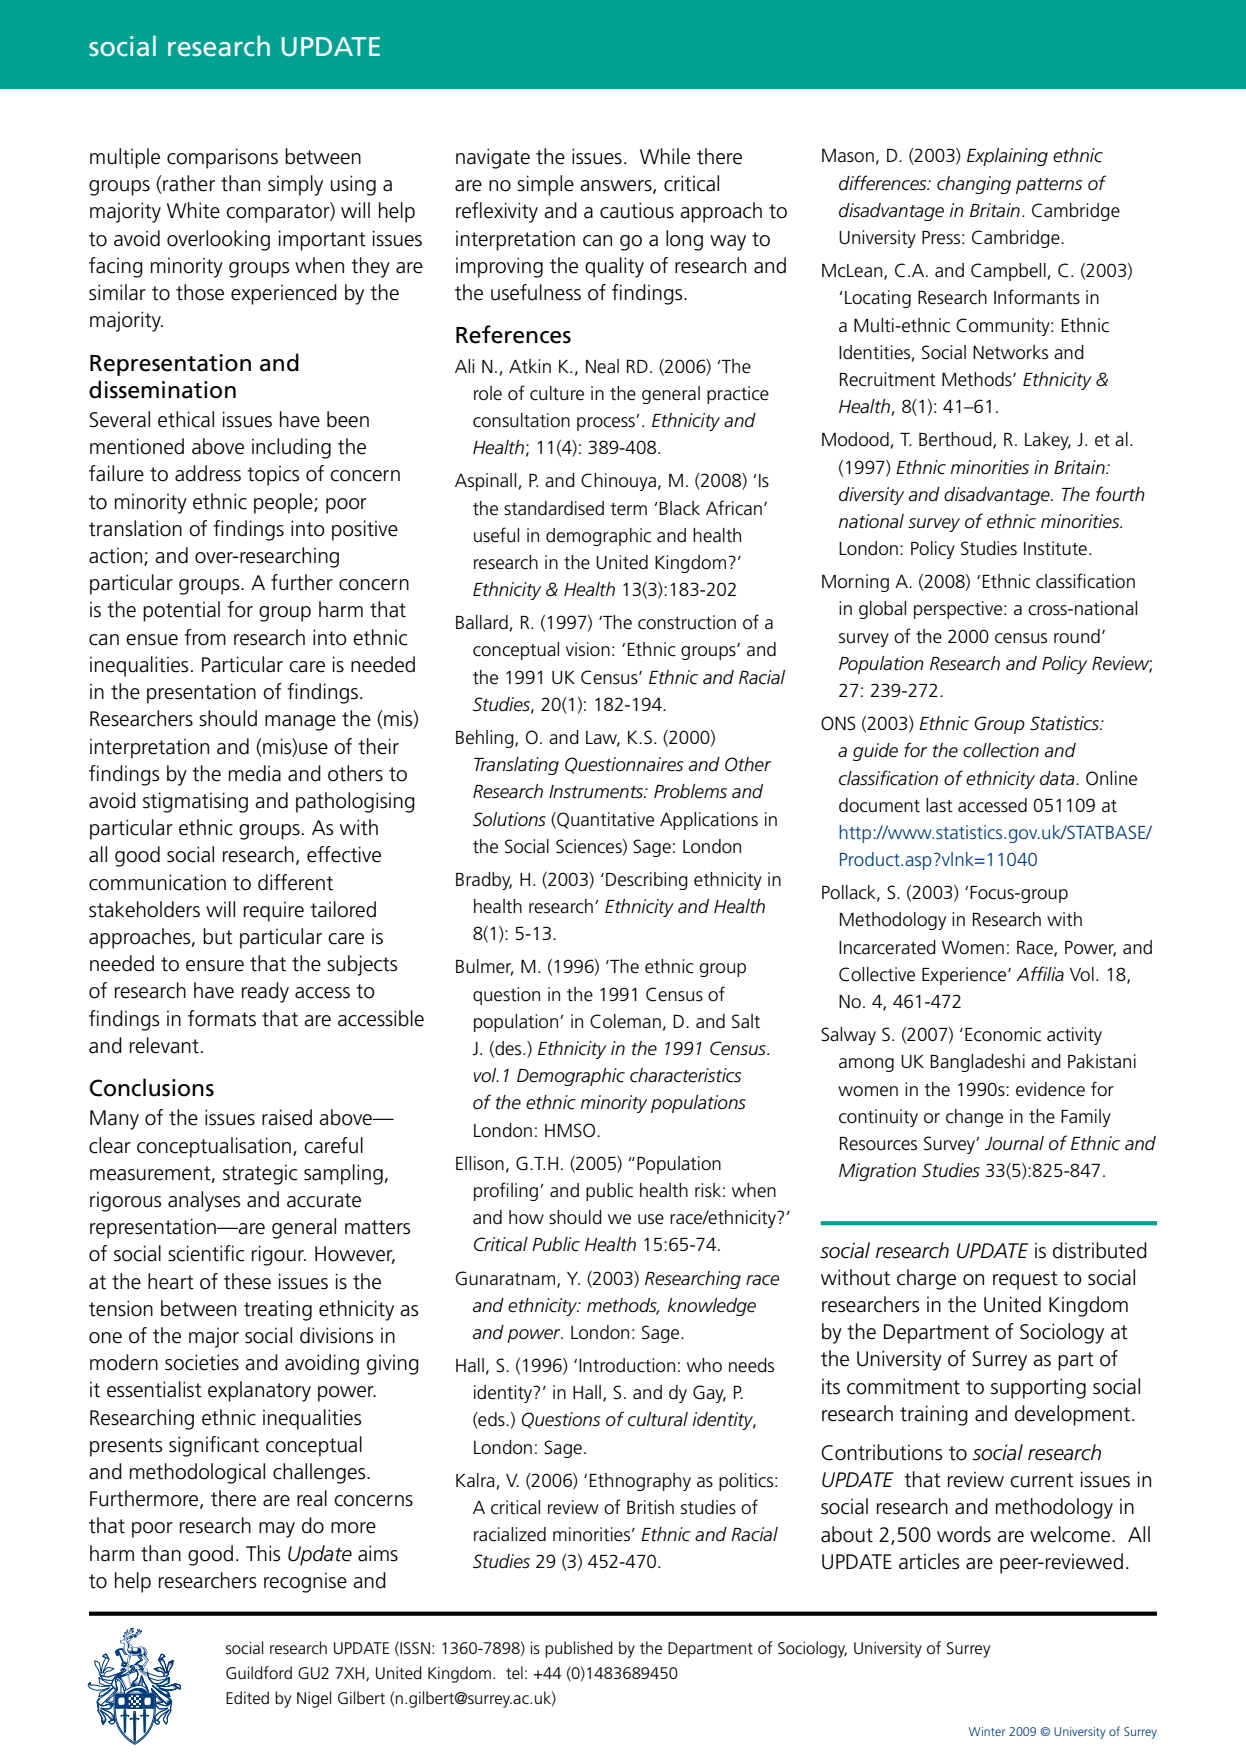 The image size is (1246, 1762). Describe the element at coordinates (579, 1649) in the image. I see `published` at that location.
